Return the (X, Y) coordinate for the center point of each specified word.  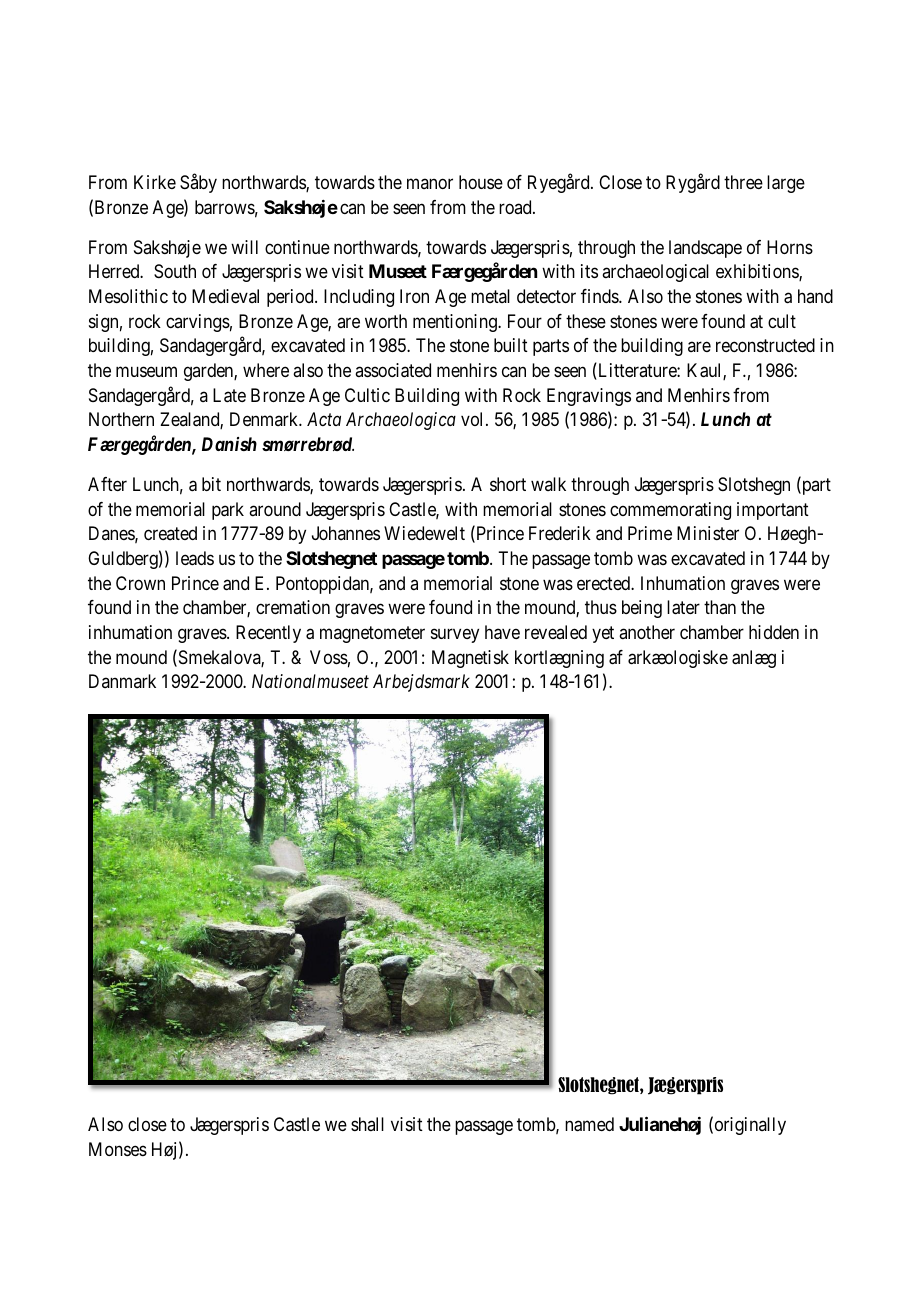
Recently (268, 634)
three (743, 182)
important (773, 511)
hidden (774, 632)
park (228, 511)
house (481, 182)
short (508, 484)
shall (367, 1124)
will (244, 247)
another (647, 632)
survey (455, 635)
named (589, 1124)
